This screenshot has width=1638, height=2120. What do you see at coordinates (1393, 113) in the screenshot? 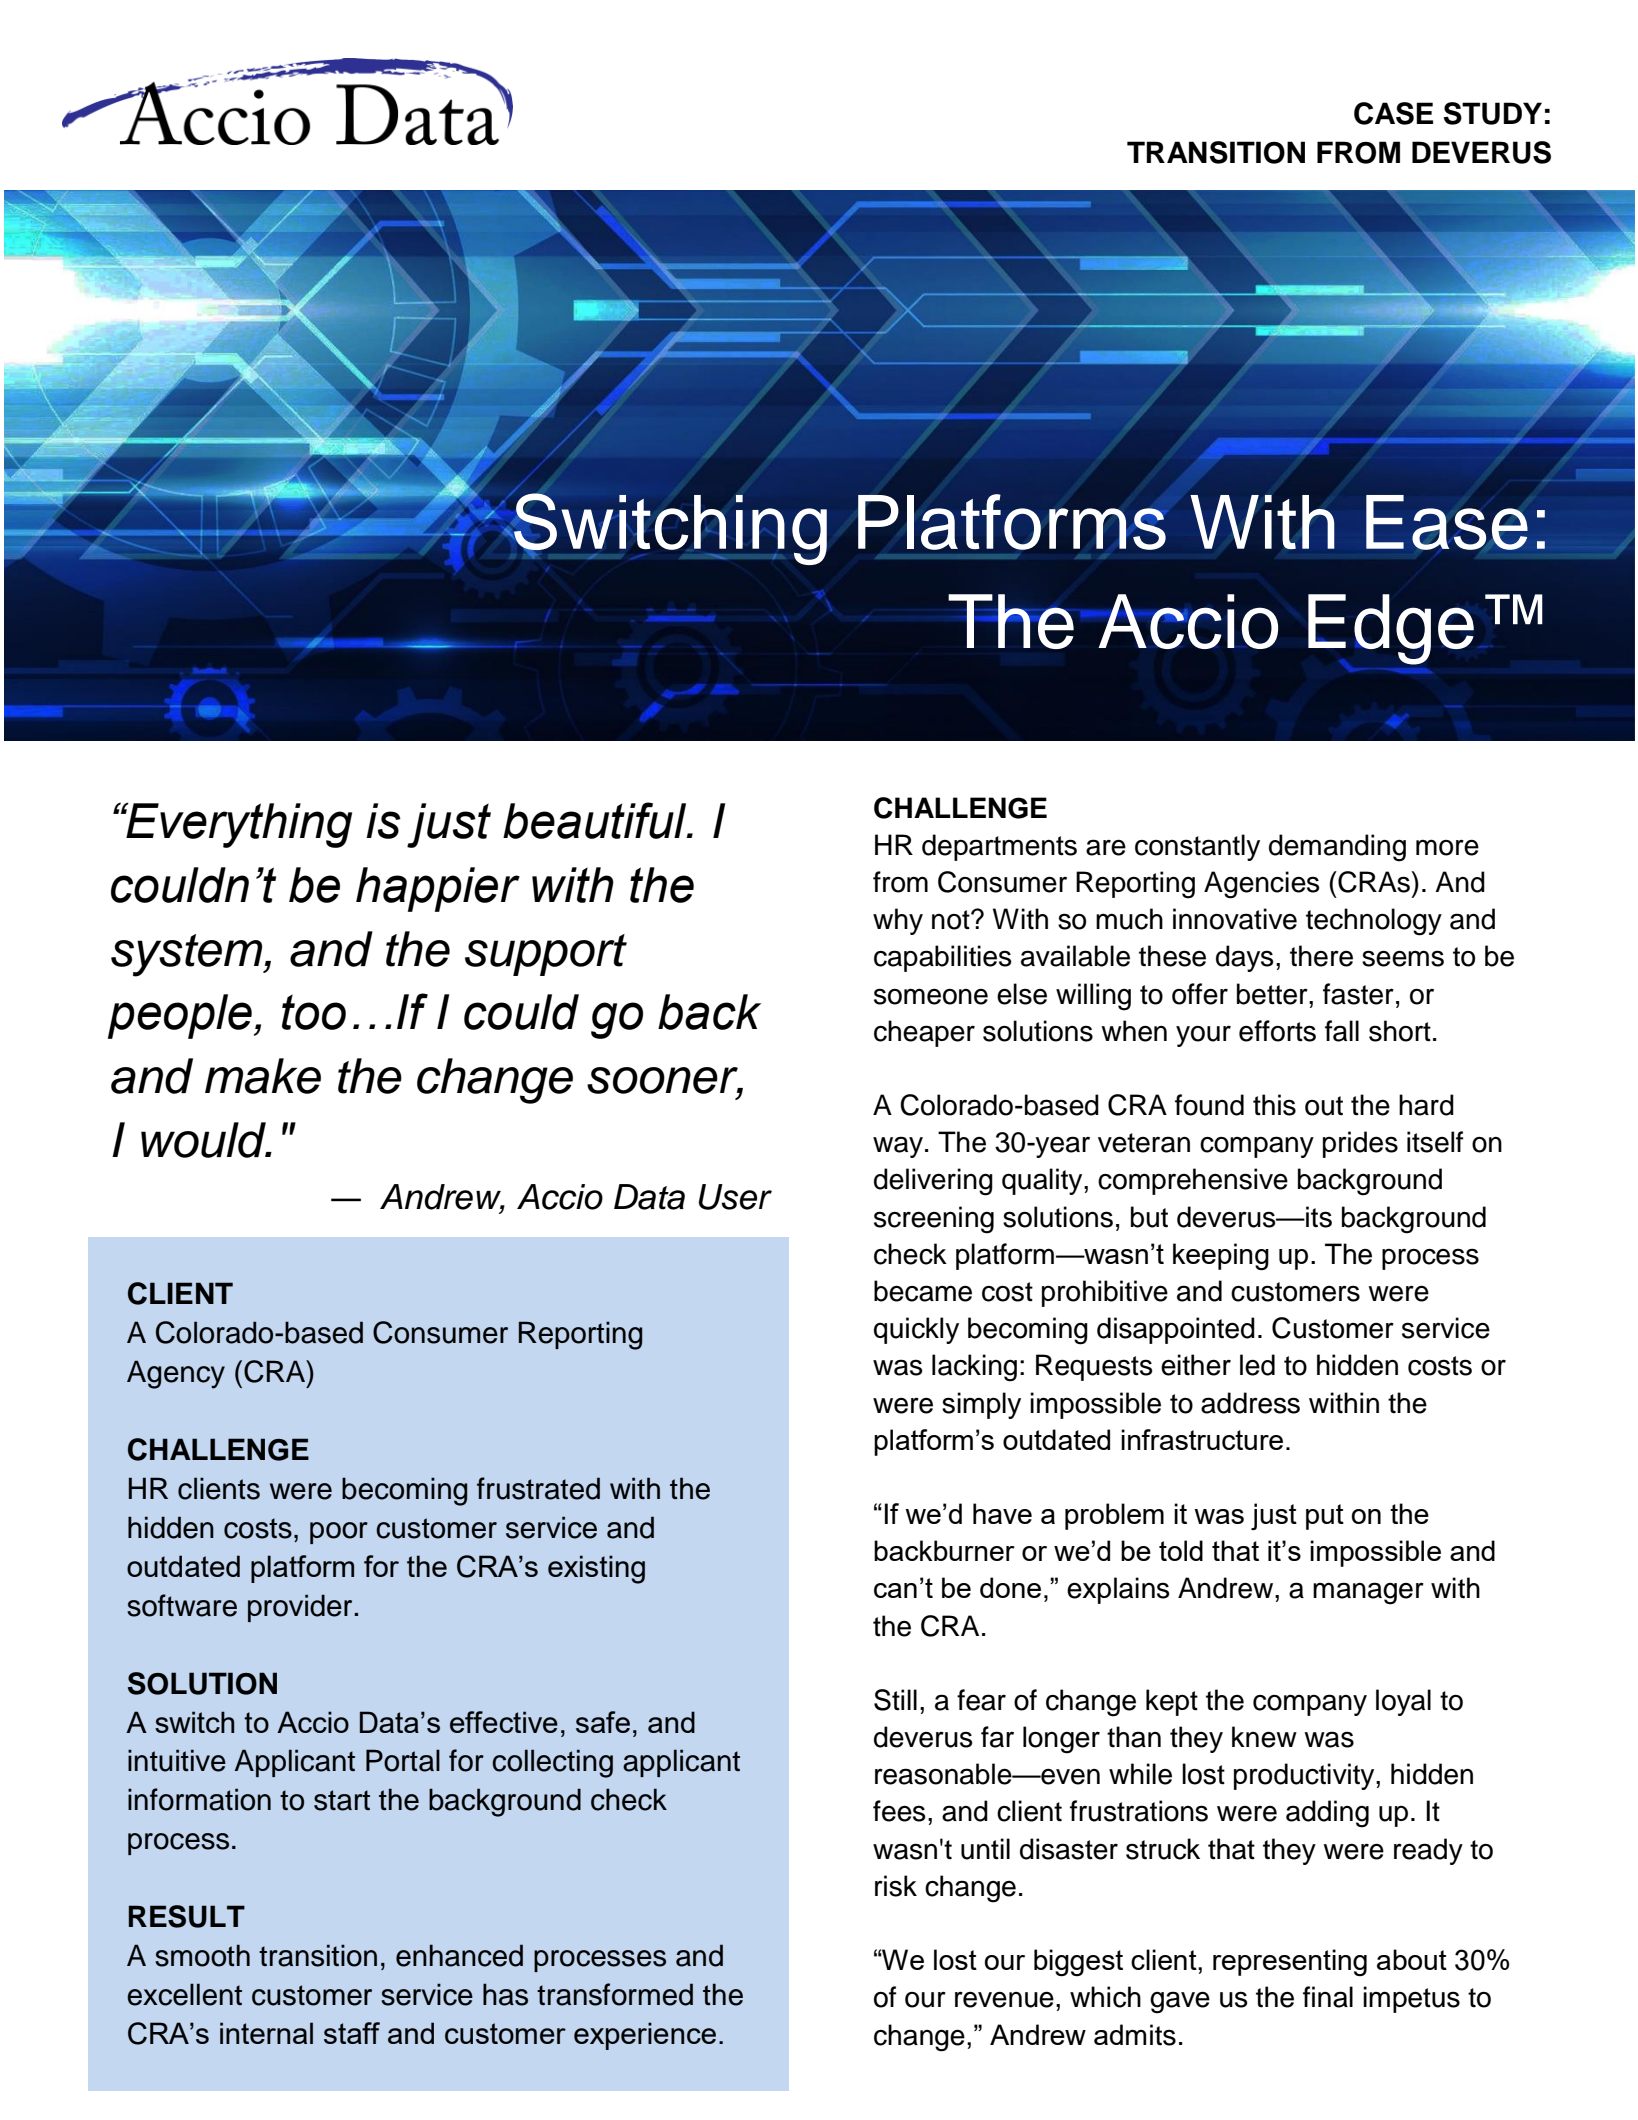
I see `CASE` at bounding box center [1393, 113].
